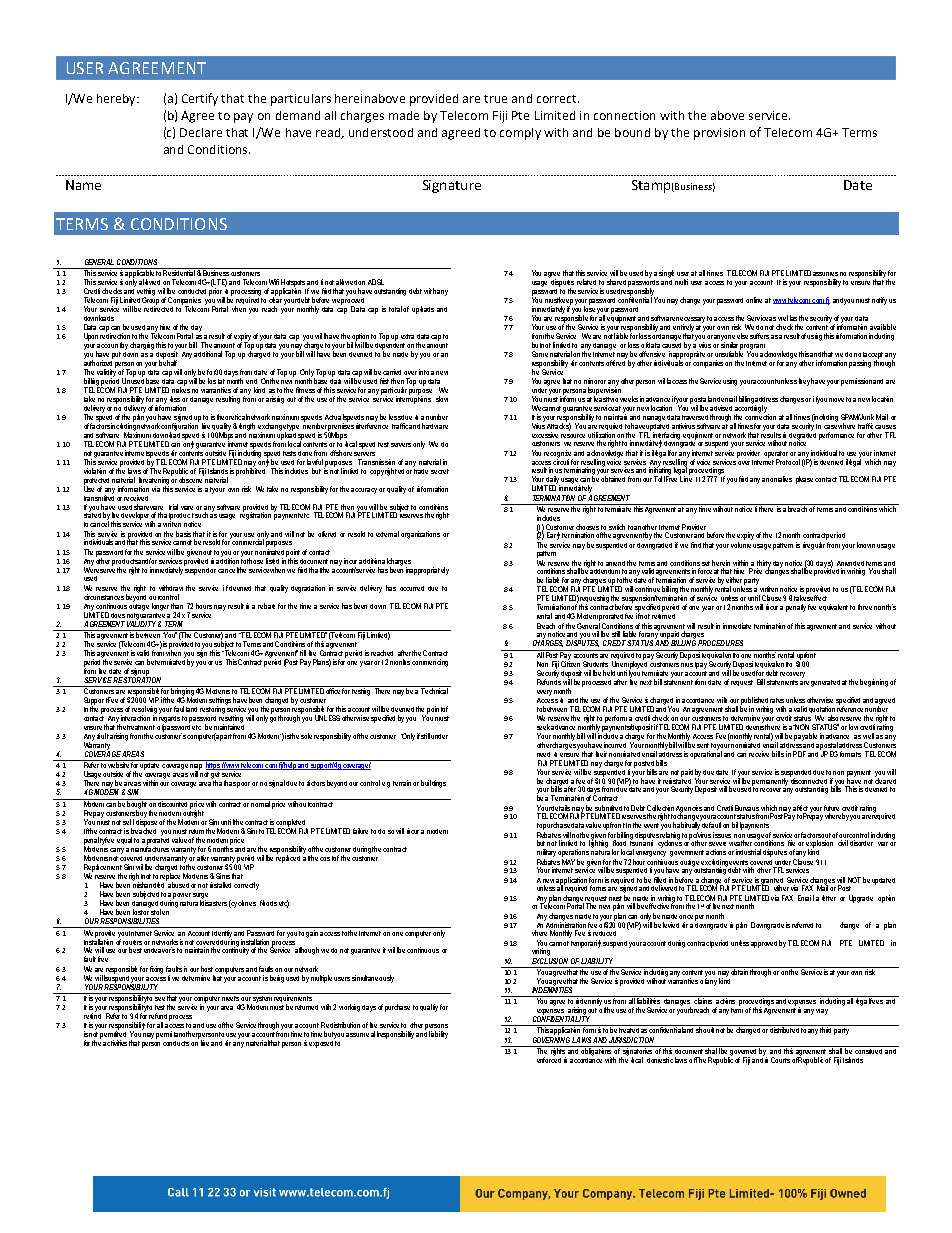  I want to click on affect, so click(800, 808).
